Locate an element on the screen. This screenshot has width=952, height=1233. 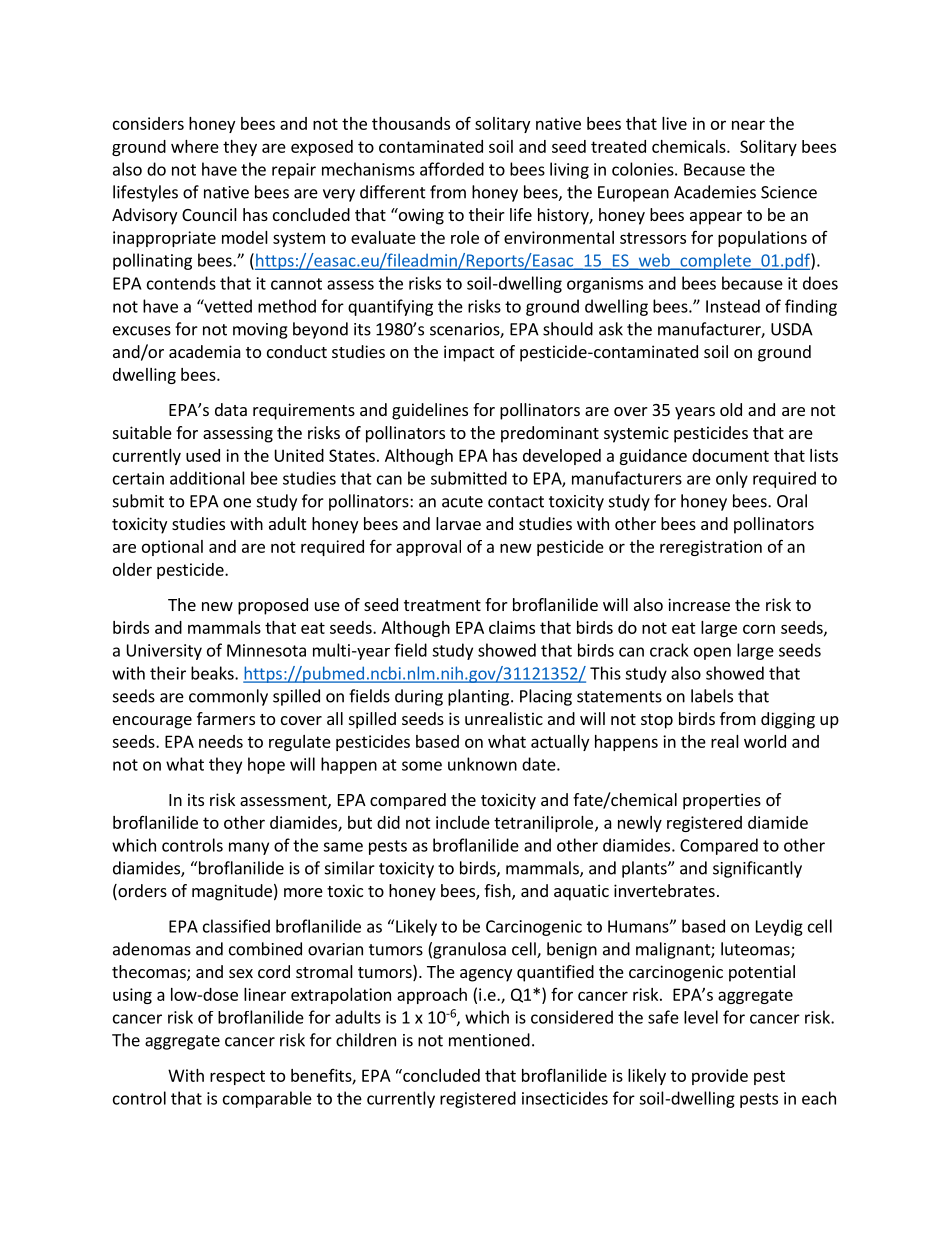
unknown is located at coordinates (482, 764).
